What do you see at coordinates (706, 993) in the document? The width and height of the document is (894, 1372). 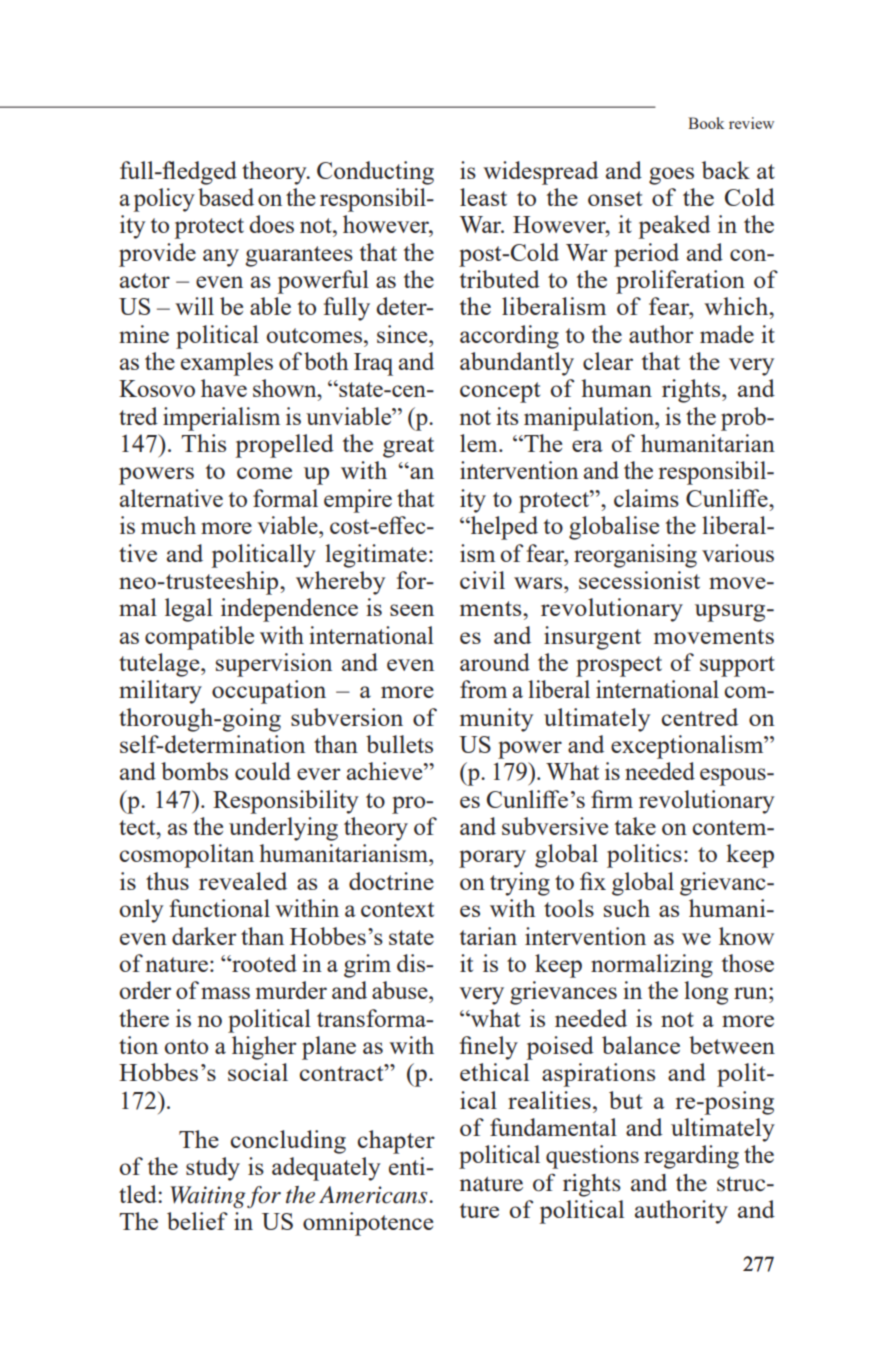 I see `long` at bounding box center [706, 993].
